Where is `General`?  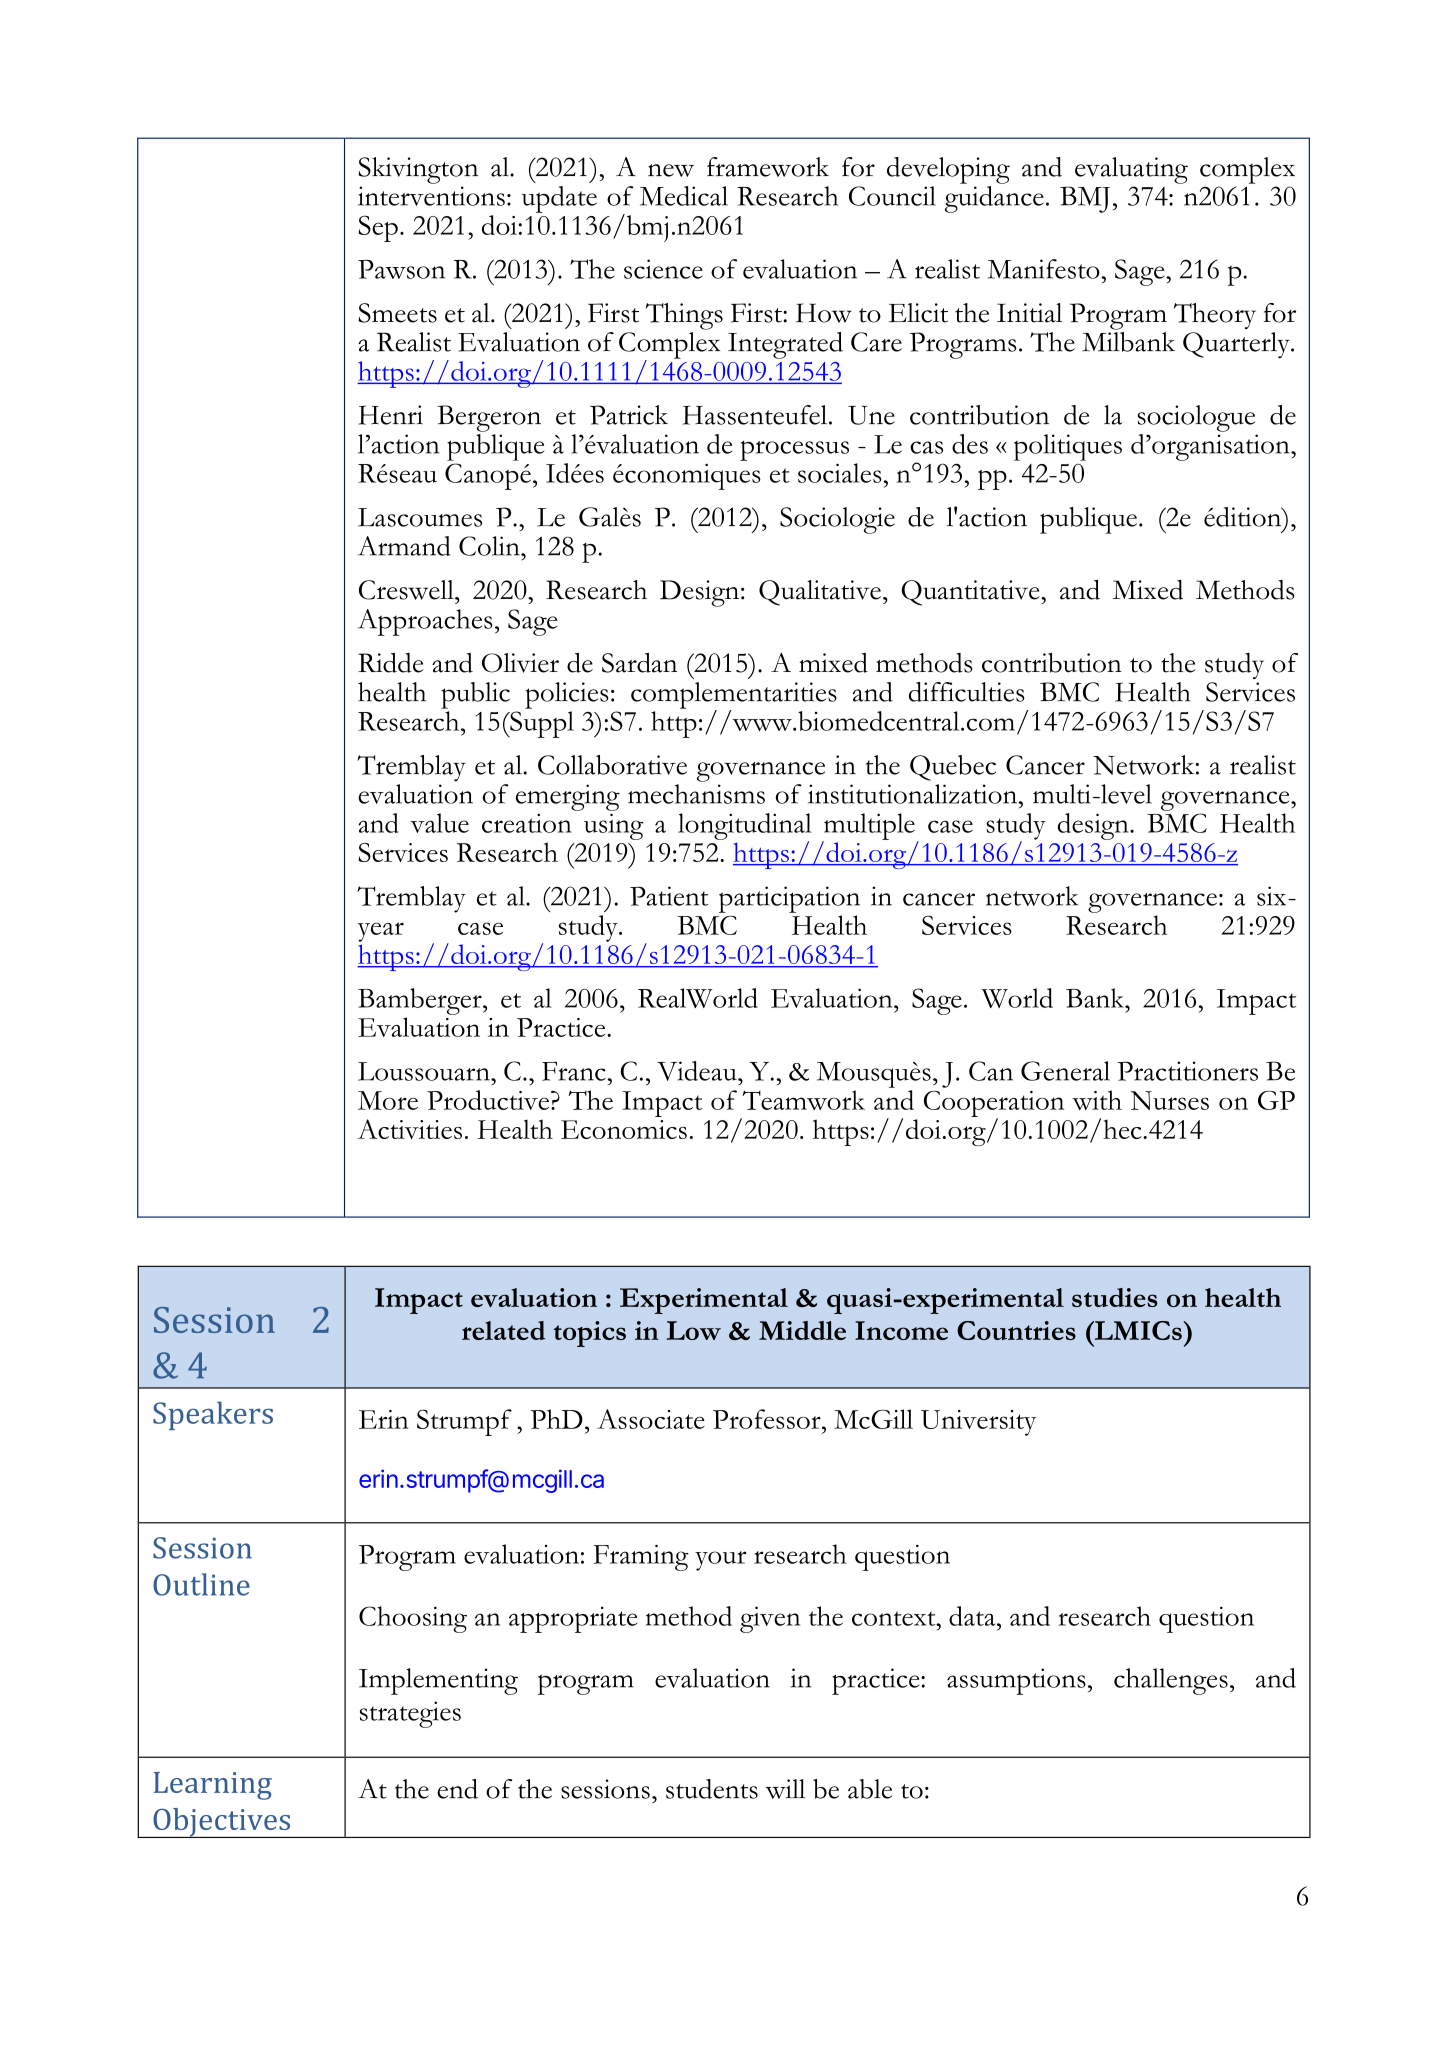 General is located at coordinates (1065, 1071).
